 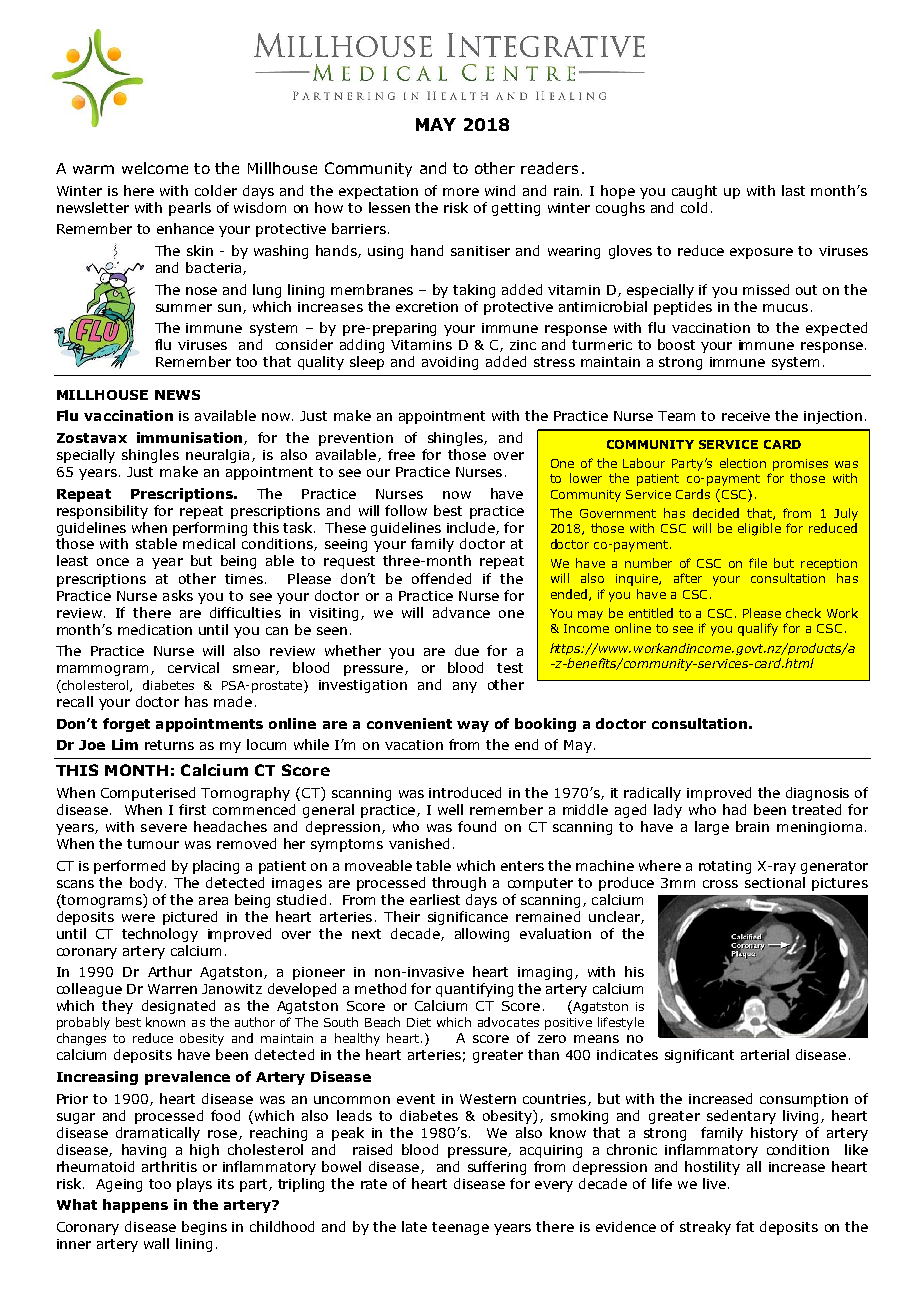 What do you see at coordinates (461, 192) in the page?
I see `more` at bounding box center [461, 192].
